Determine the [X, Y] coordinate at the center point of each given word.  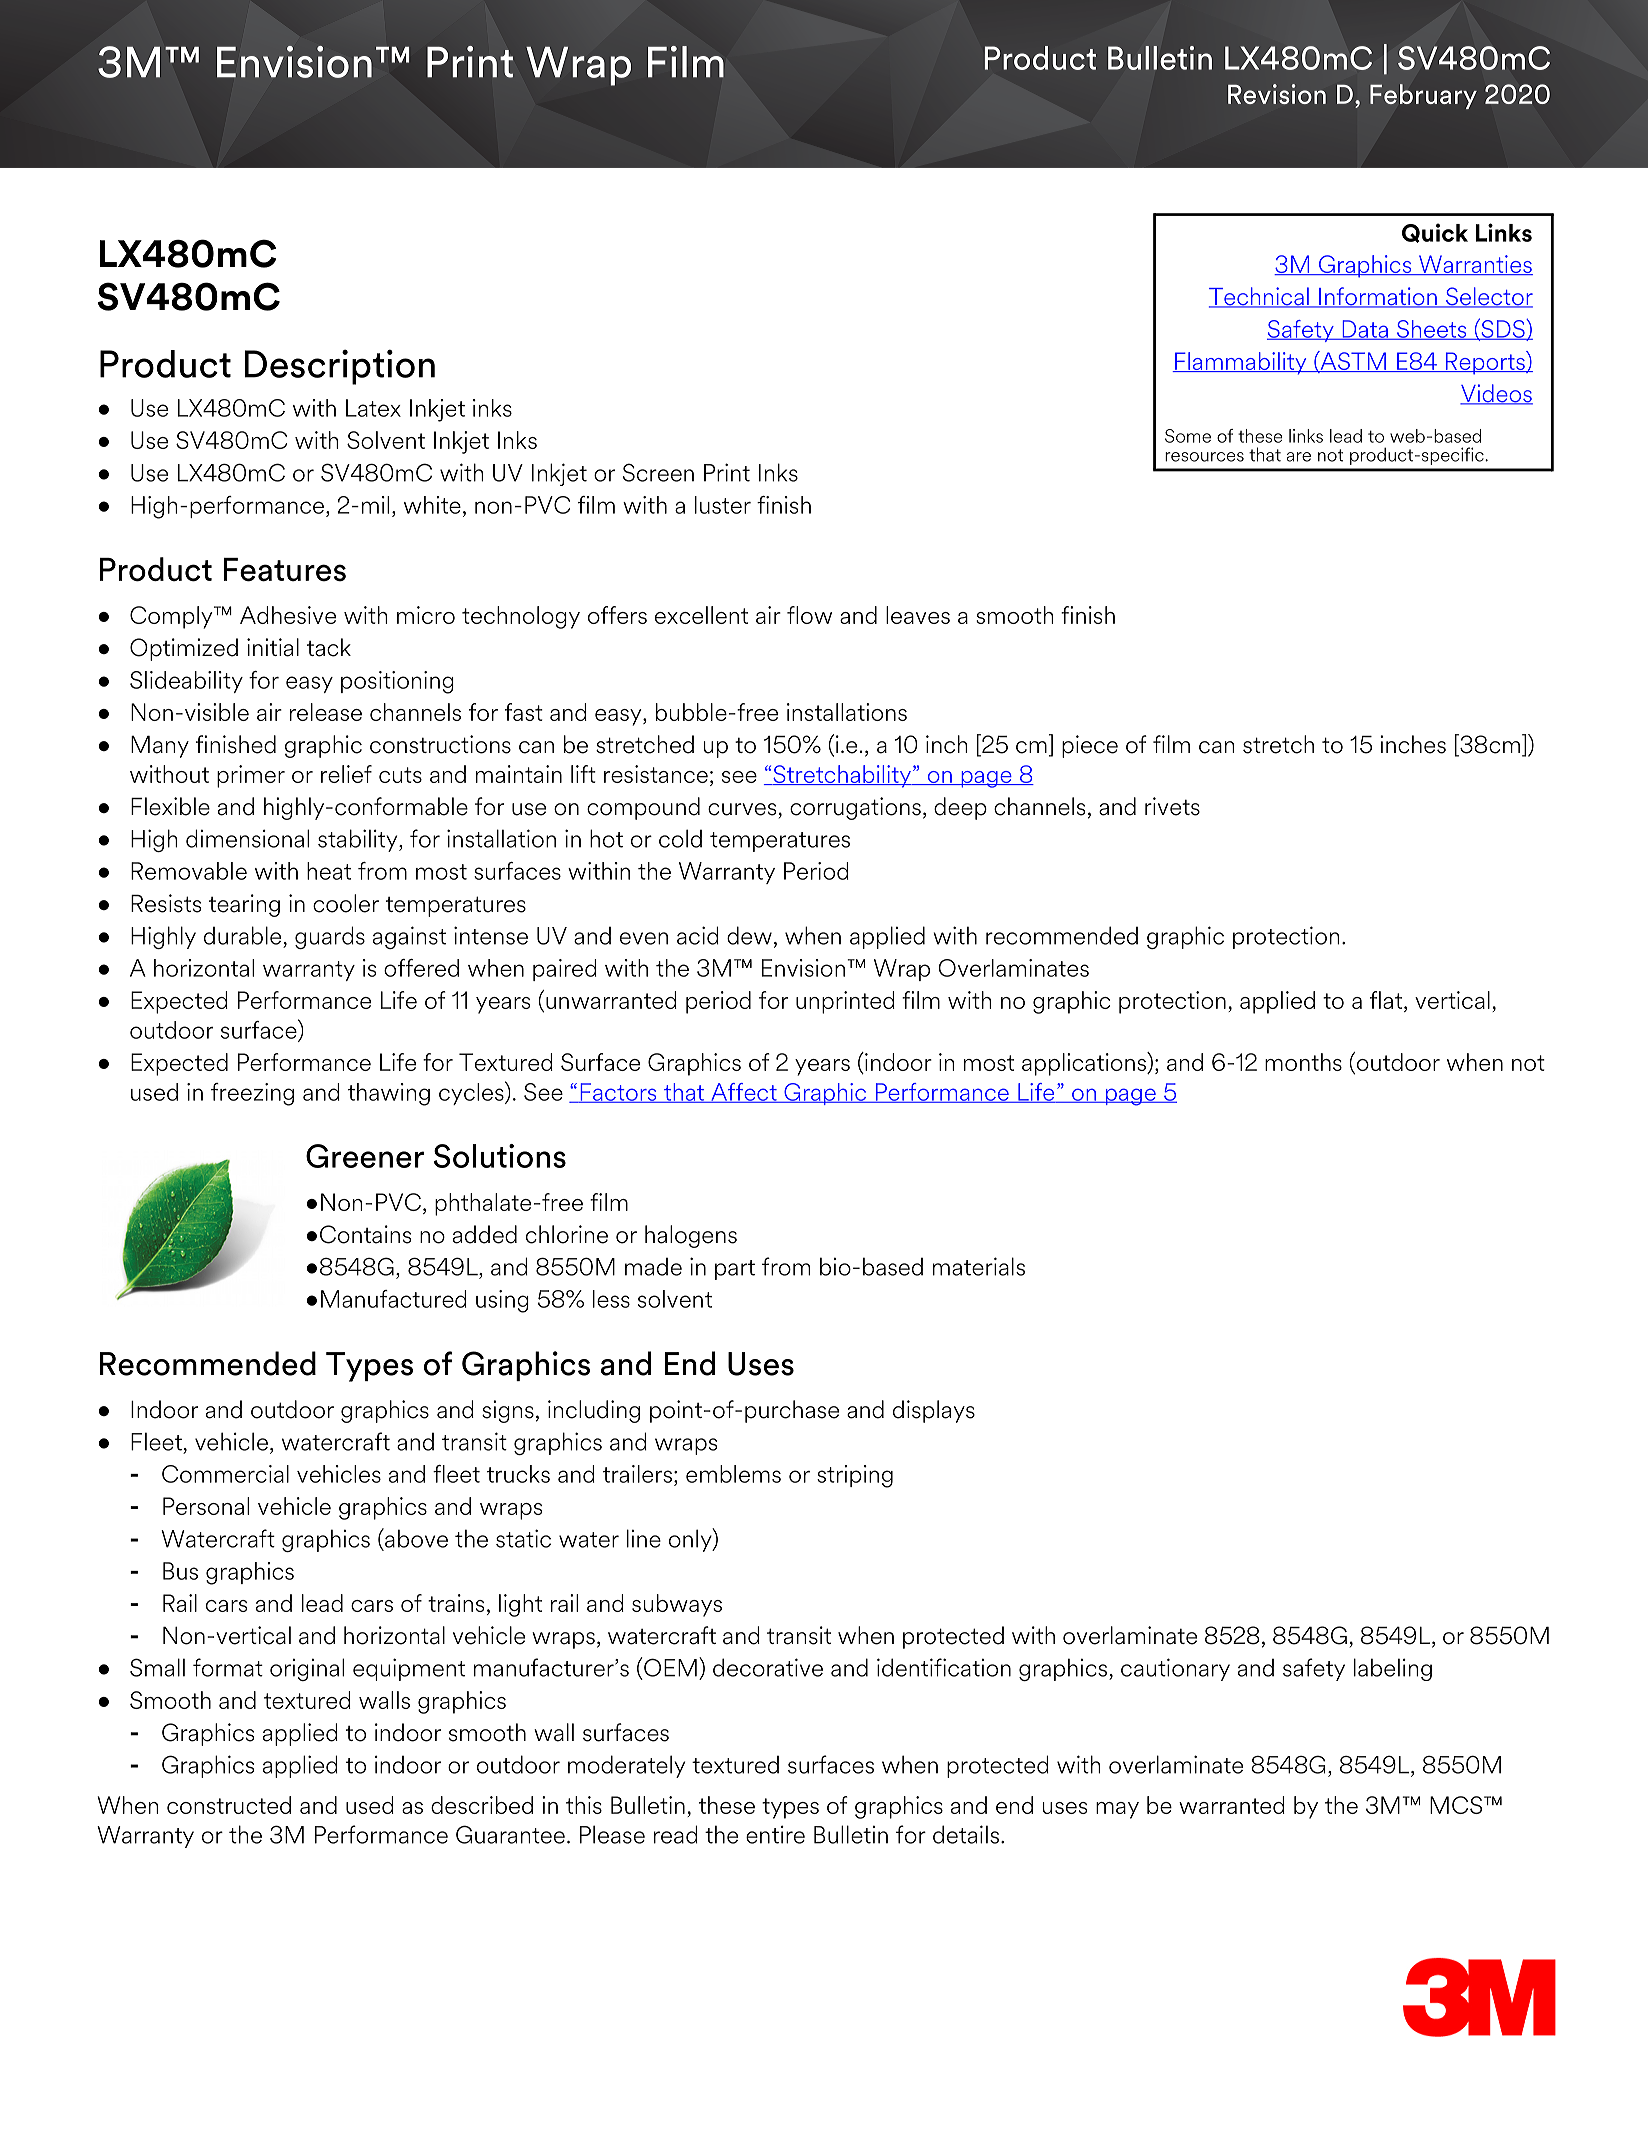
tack [329, 647]
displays [934, 1411]
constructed [229, 1805]
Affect [744, 1093]
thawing [389, 1094]
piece [1090, 746]
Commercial [225, 1474]
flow [809, 615]
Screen [658, 472]
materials [979, 1266]
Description [340, 367]
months [1303, 1062]
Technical [1260, 297]
